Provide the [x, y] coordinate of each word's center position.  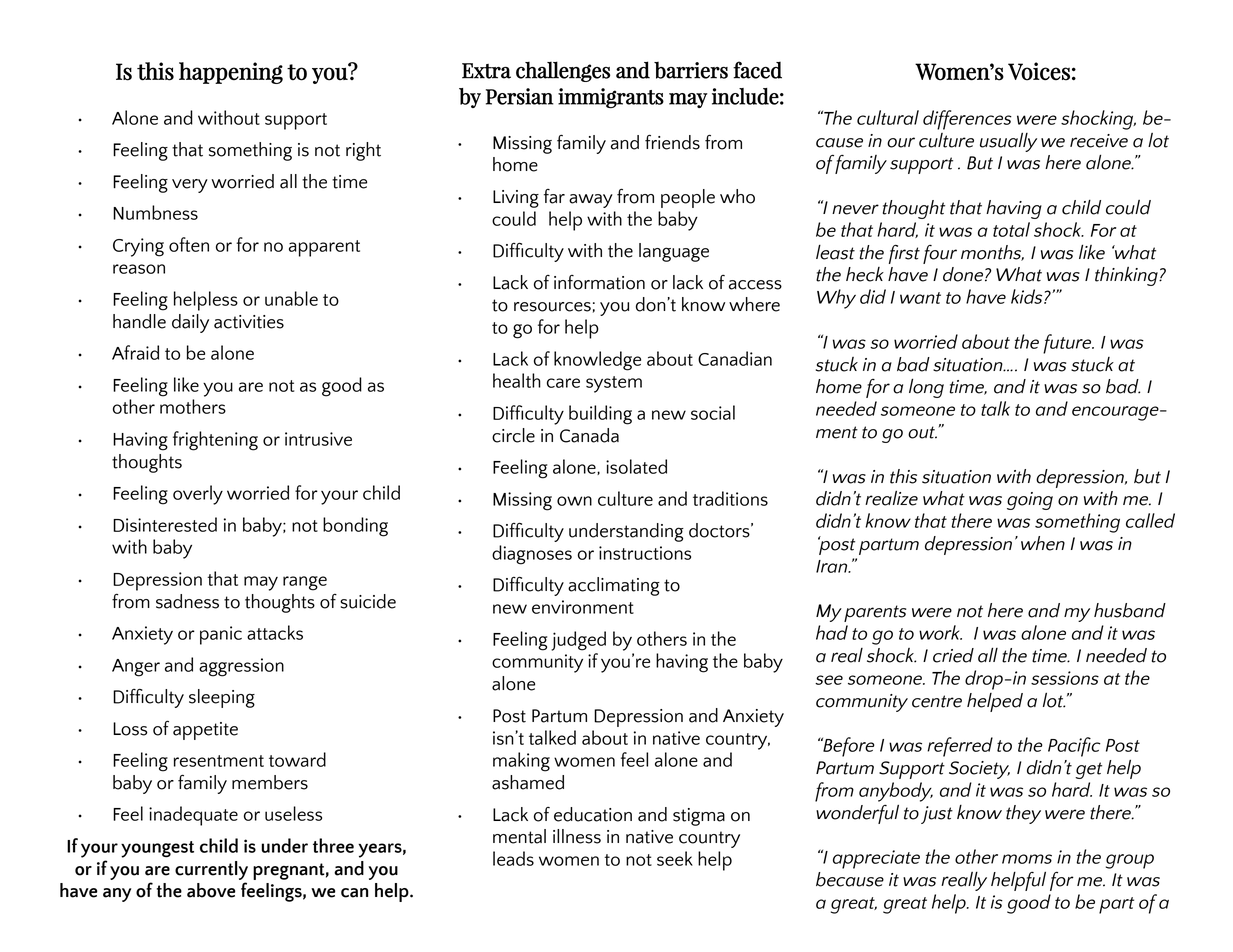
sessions [1065, 678]
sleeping [222, 698]
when [1043, 543]
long [926, 388]
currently [211, 870]
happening [231, 73]
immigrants [611, 98]
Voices [1039, 71]
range [305, 583]
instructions [645, 553]
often [189, 244]
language [674, 252]
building [600, 415]
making [521, 762]
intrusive [318, 439]
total [1011, 229]
